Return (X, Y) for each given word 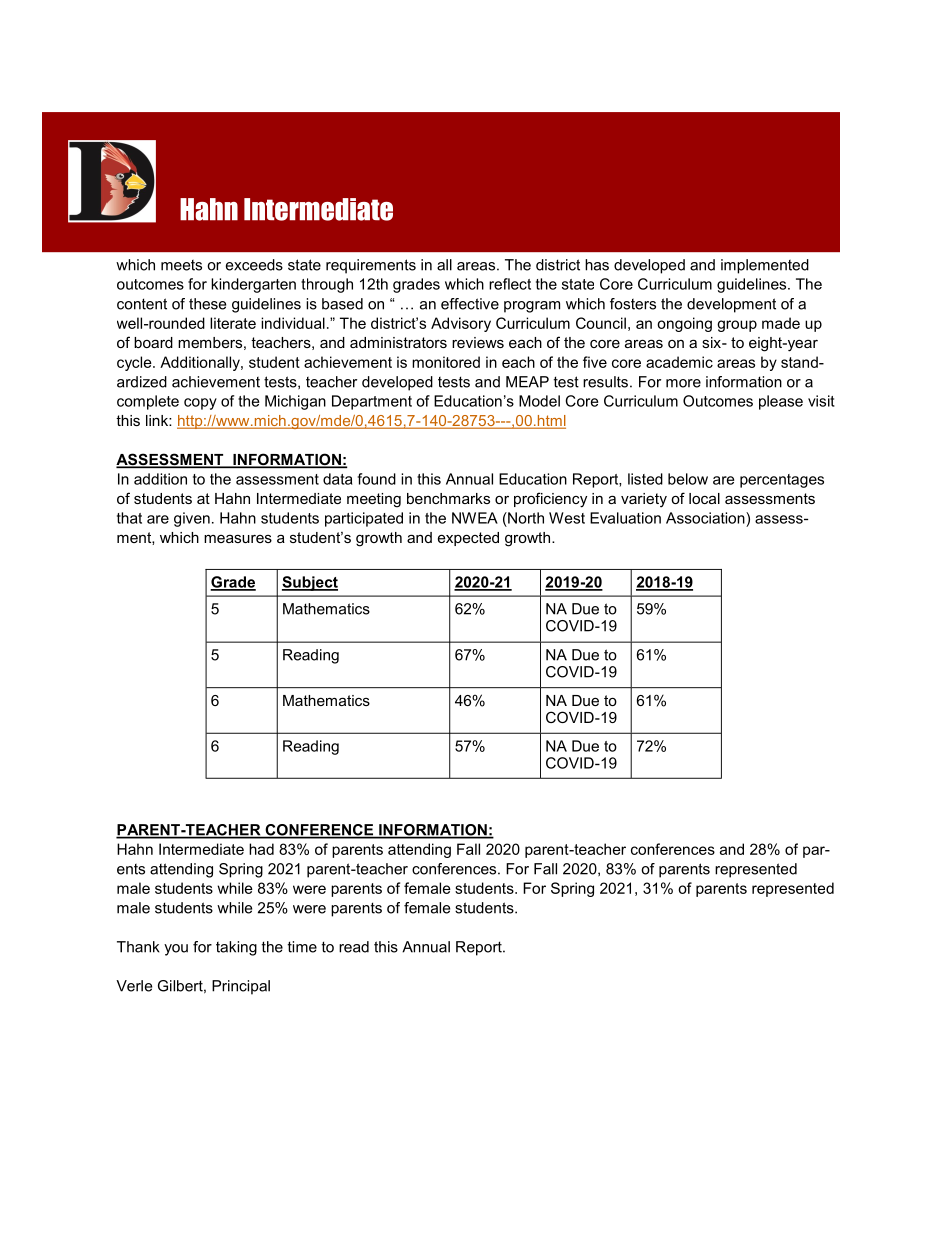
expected (468, 539)
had (261, 849)
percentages (782, 481)
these (207, 304)
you (176, 950)
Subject (310, 583)
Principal (241, 987)
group (737, 326)
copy (200, 404)
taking (236, 948)
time (302, 947)
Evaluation (625, 518)
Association (706, 518)
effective (470, 304)
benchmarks (448, 498)
